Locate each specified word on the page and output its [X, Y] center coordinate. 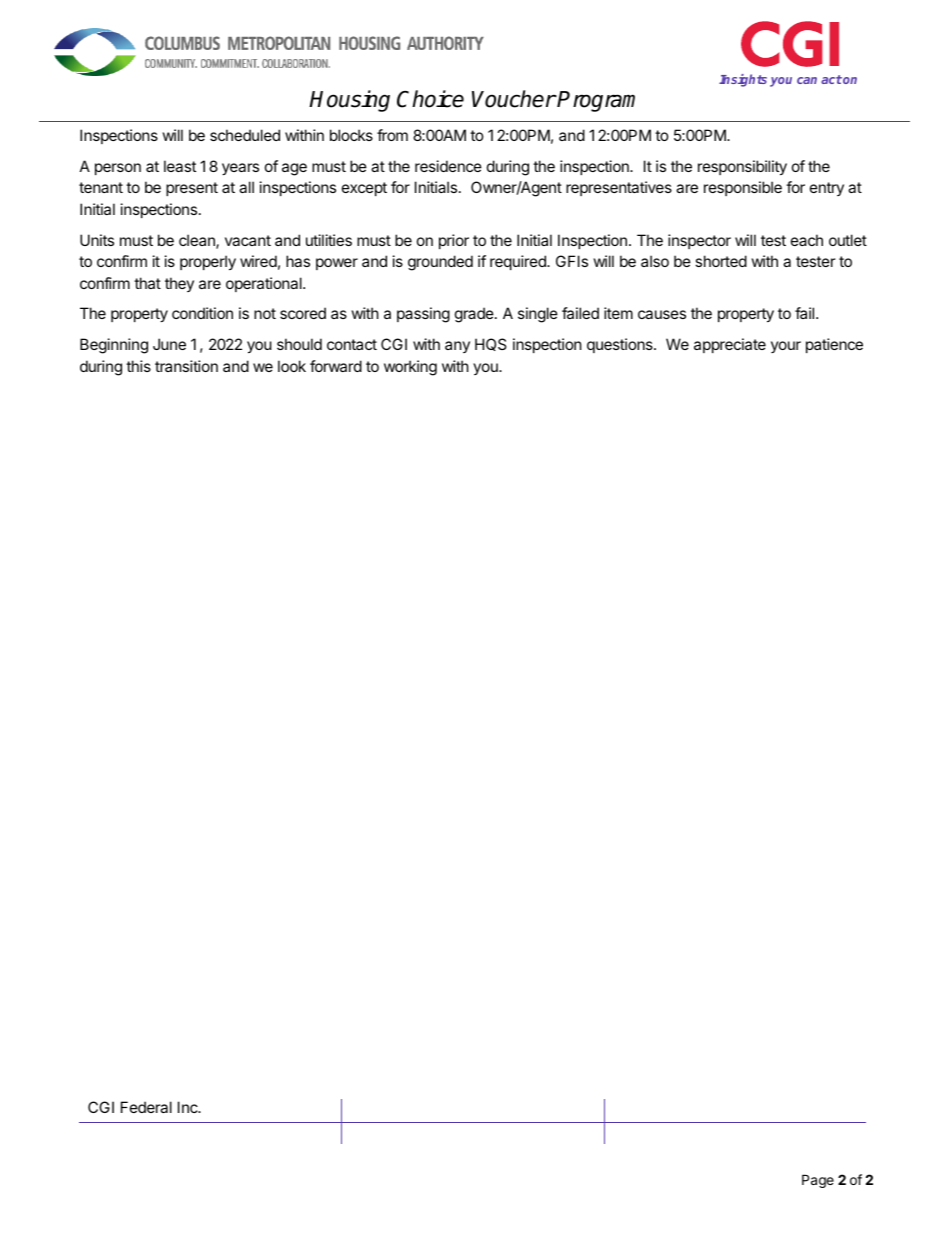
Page [818, 1181]
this [138, 366]
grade [475, 315]
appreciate [730, 345]
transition [186, 366]
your [786, 347]
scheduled [245, 135]
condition [202, 313]
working [410, 368]
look [292, 366]
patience [834, 345]
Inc [189, 1107]
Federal [146, 1107]
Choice [430, 99]
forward [336, 366]
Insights [743, 80]
